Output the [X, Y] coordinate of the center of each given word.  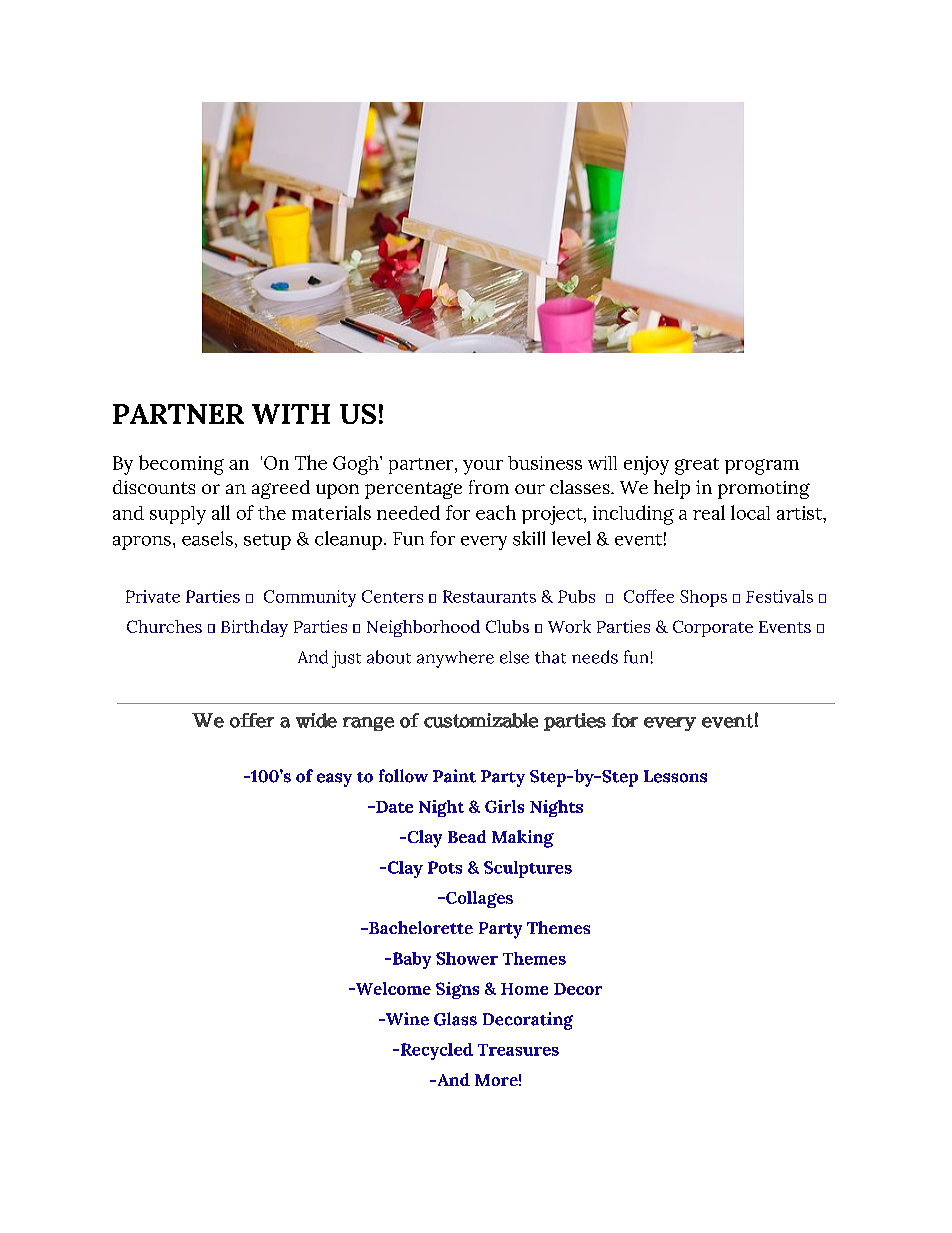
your [483, 467]
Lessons [675, 776]
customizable [481, 720]
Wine [406, 1019]
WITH [291, 414]
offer [252, 720]
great [697, 466]
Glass [455, 1019]
